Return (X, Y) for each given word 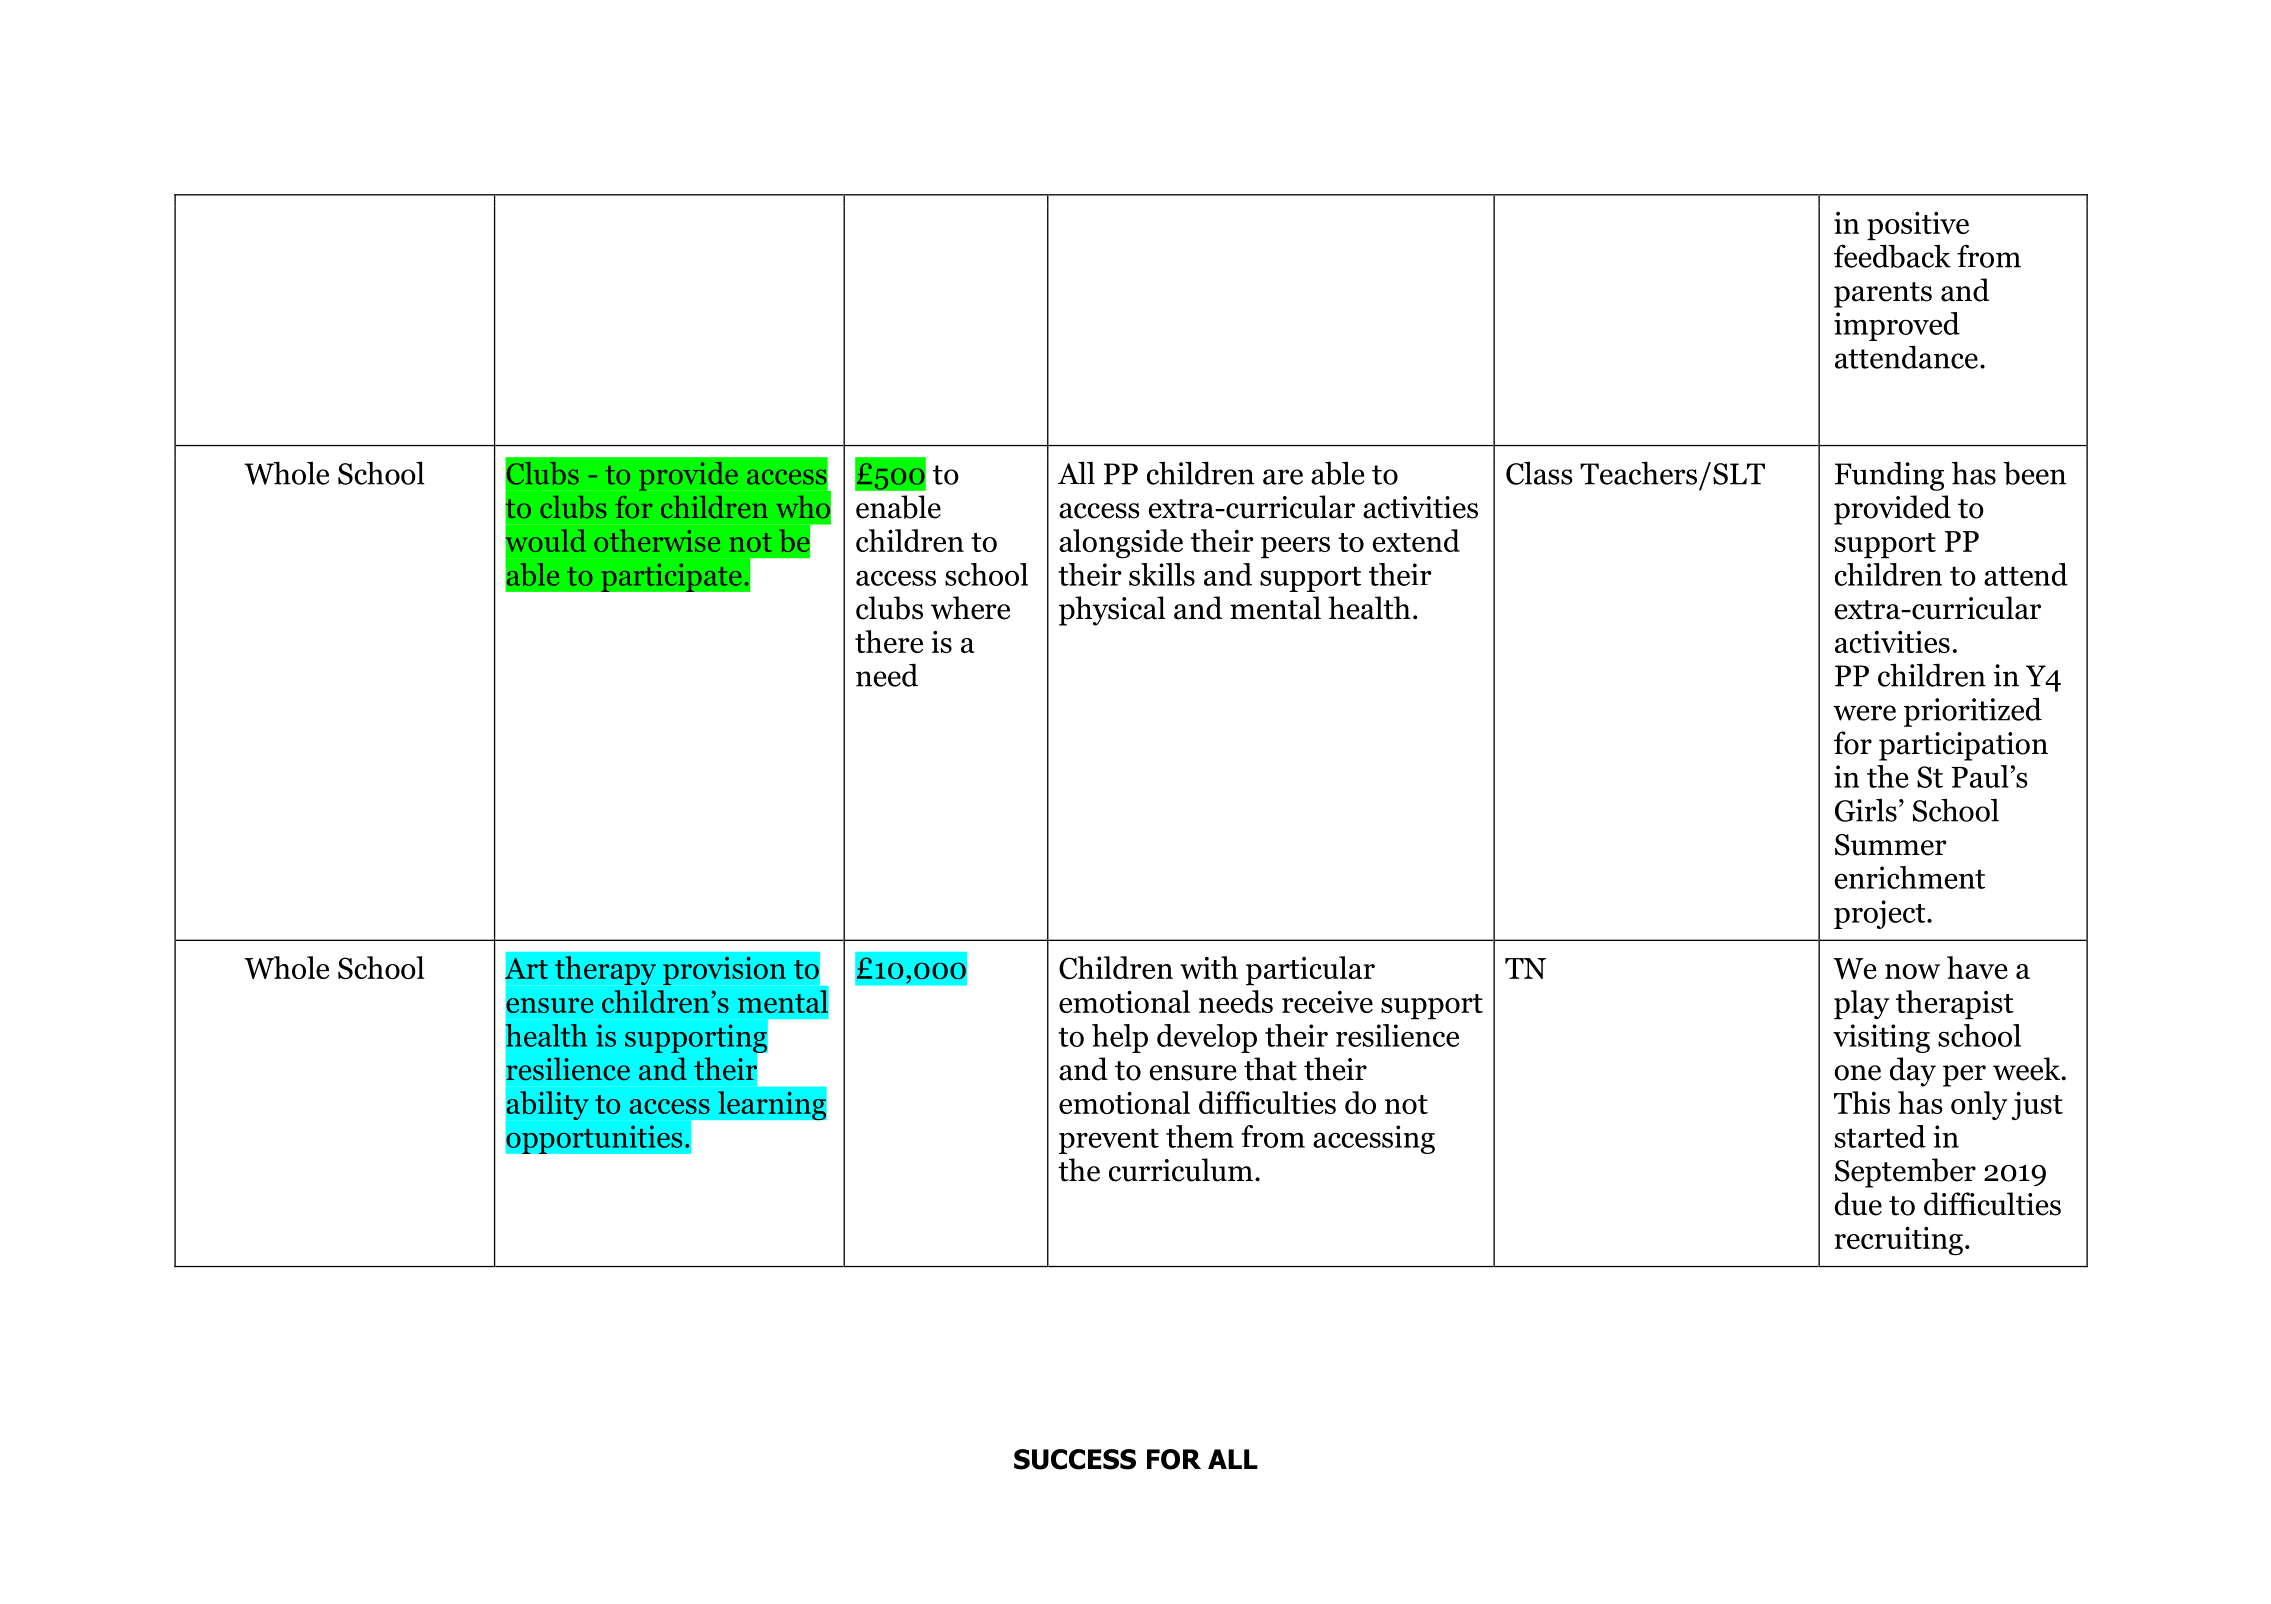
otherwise (657, 540)
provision (724, 971)
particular (1310, 971)
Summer (1891, 845)
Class (1539, 473)
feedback (1892, 256)
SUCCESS (1075, 1459)
